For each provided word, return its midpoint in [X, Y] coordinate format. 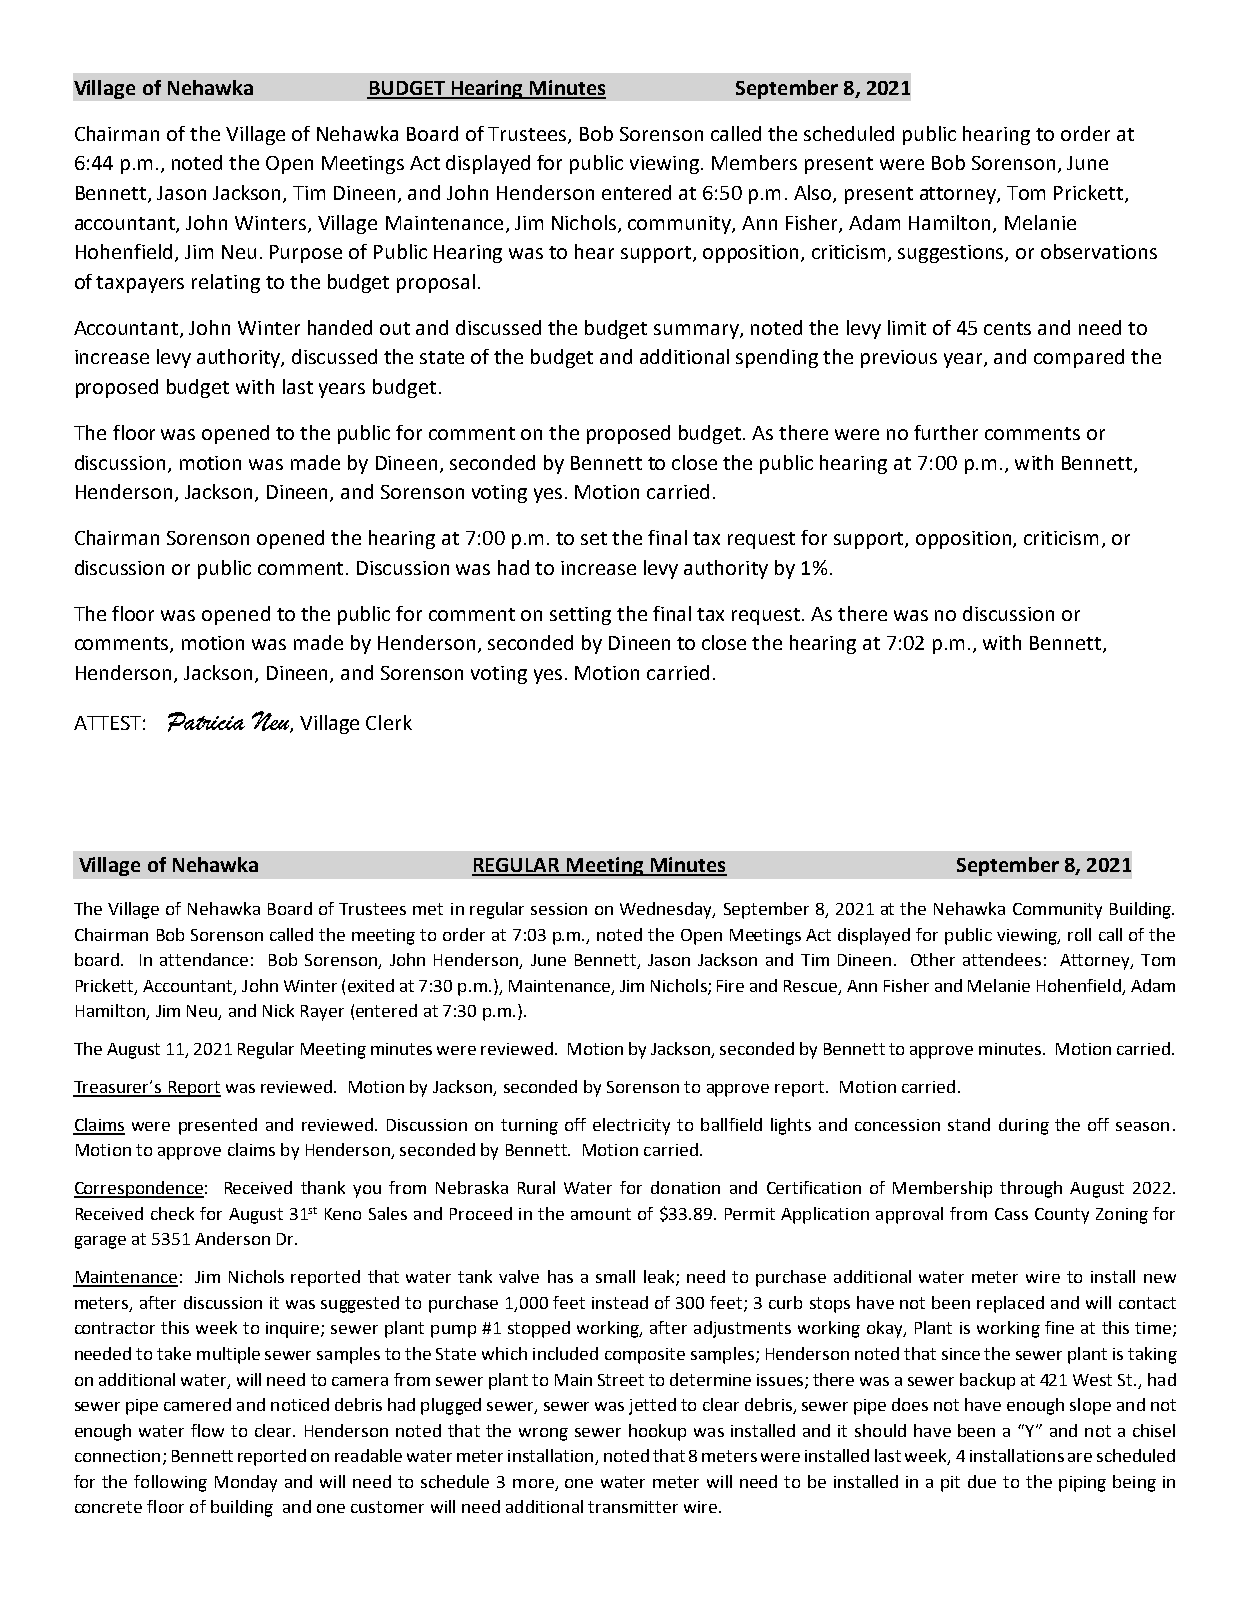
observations [1099, 251]
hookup [657, 1432]
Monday [246, 1483]
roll [1079, 934]
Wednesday [667, 910]
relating [226, 283]
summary [697, 331]
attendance [204, 959]
